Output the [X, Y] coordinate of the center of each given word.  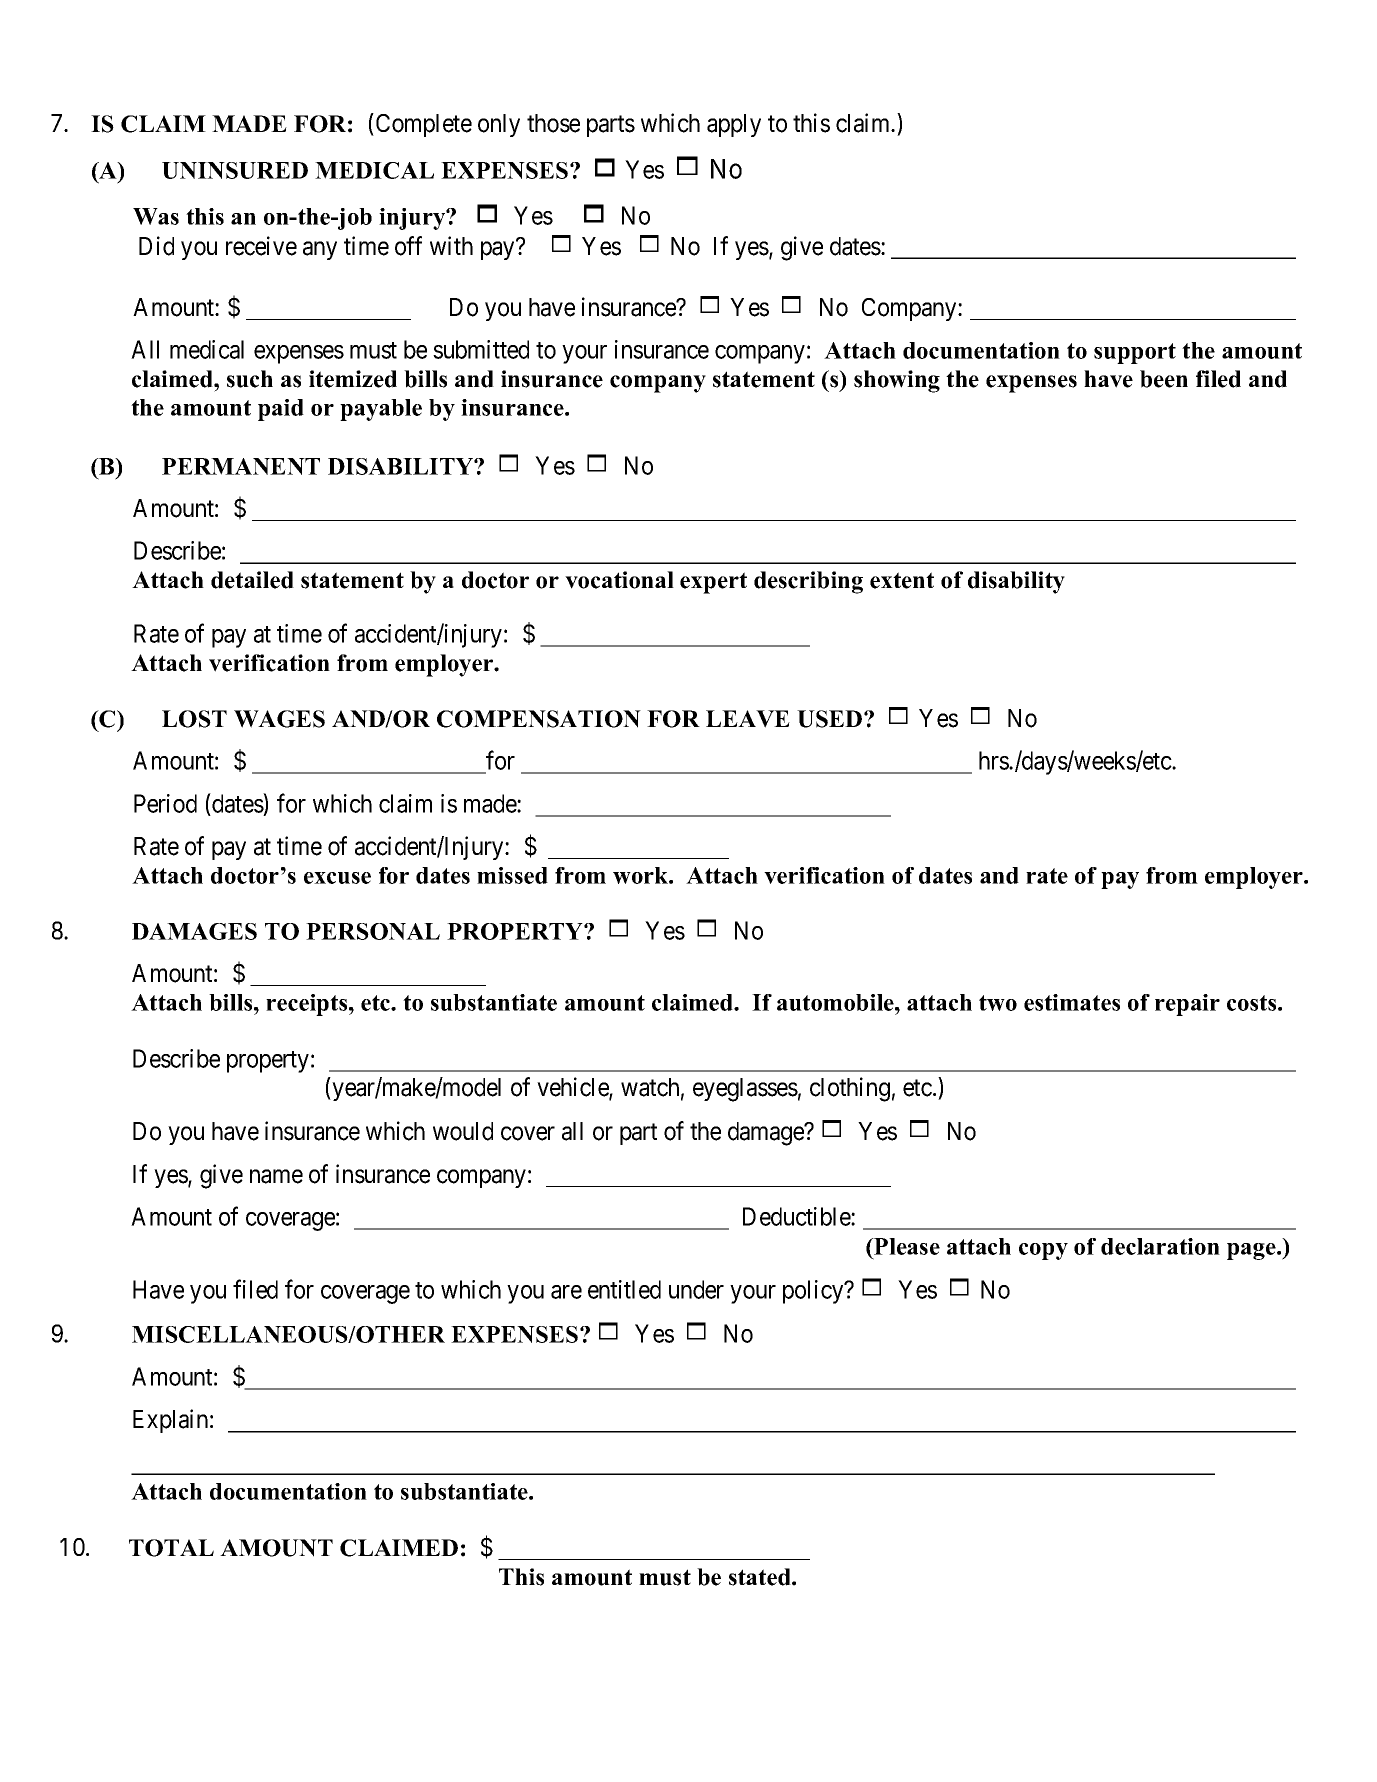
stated [761, 1577]
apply [734, 125]
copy [1043, 1251]
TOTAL [171, 1548]
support [1135, 353]
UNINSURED [235, 170]
